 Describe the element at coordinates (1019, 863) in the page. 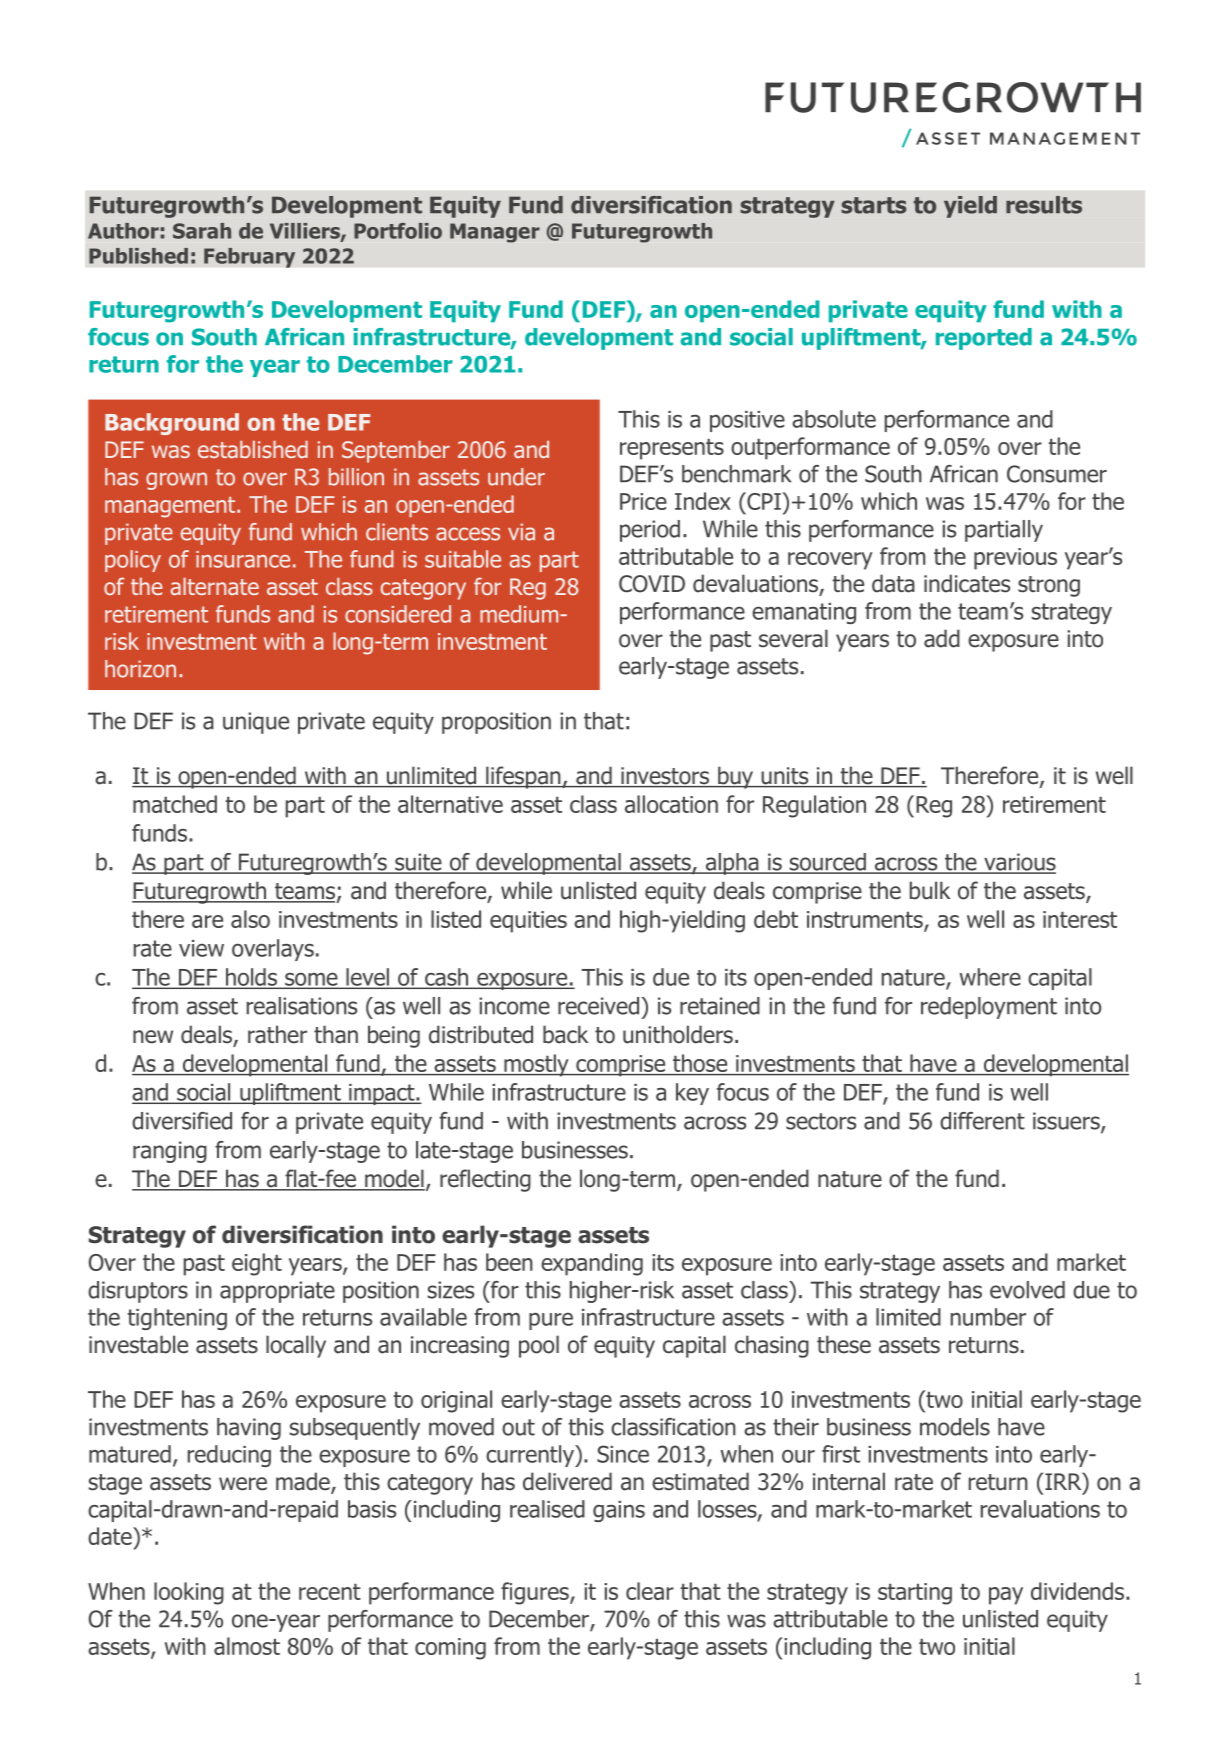

I see `various` at that location.
